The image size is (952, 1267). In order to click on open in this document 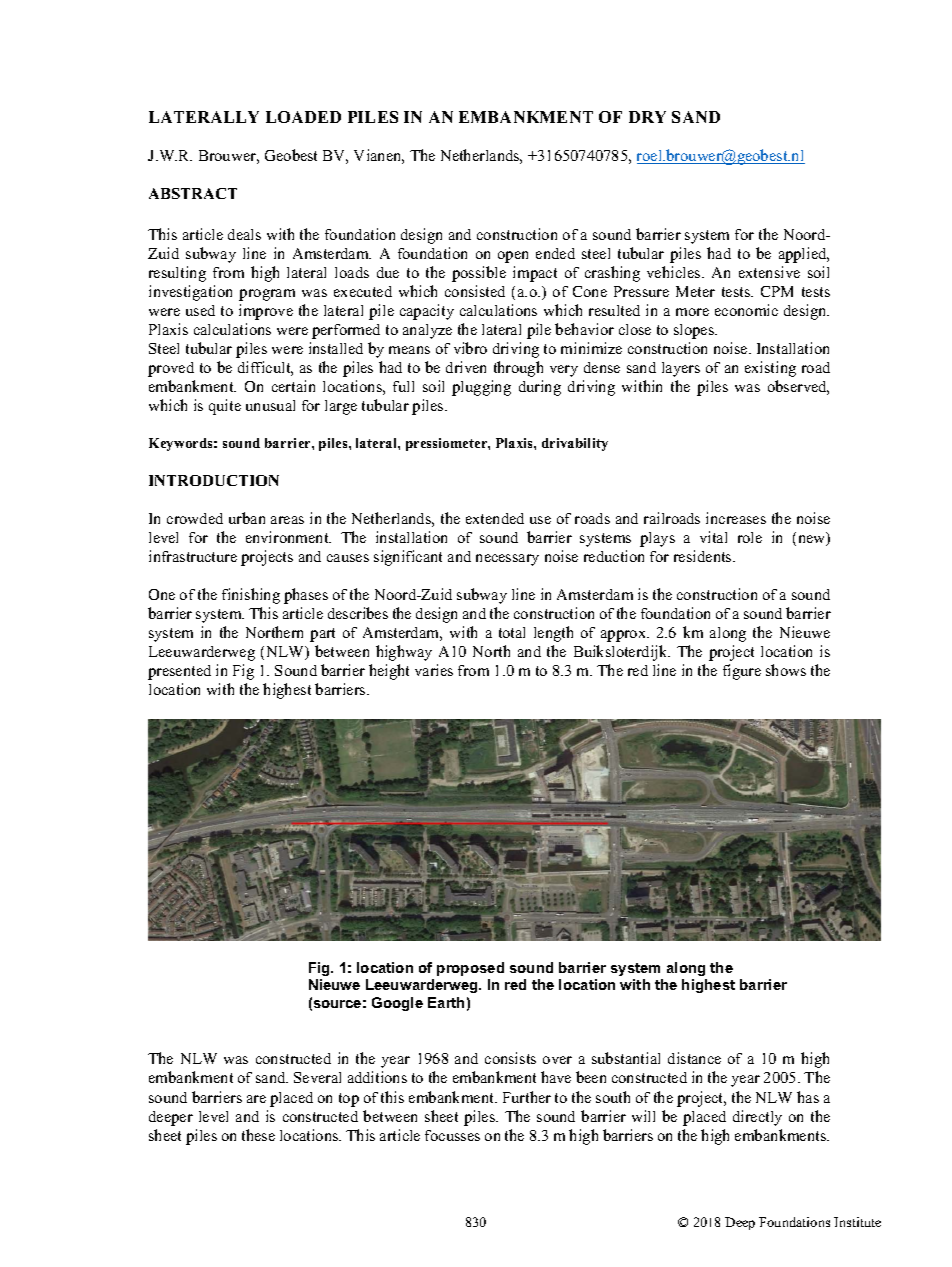, I will do `click(513, 257)`.
